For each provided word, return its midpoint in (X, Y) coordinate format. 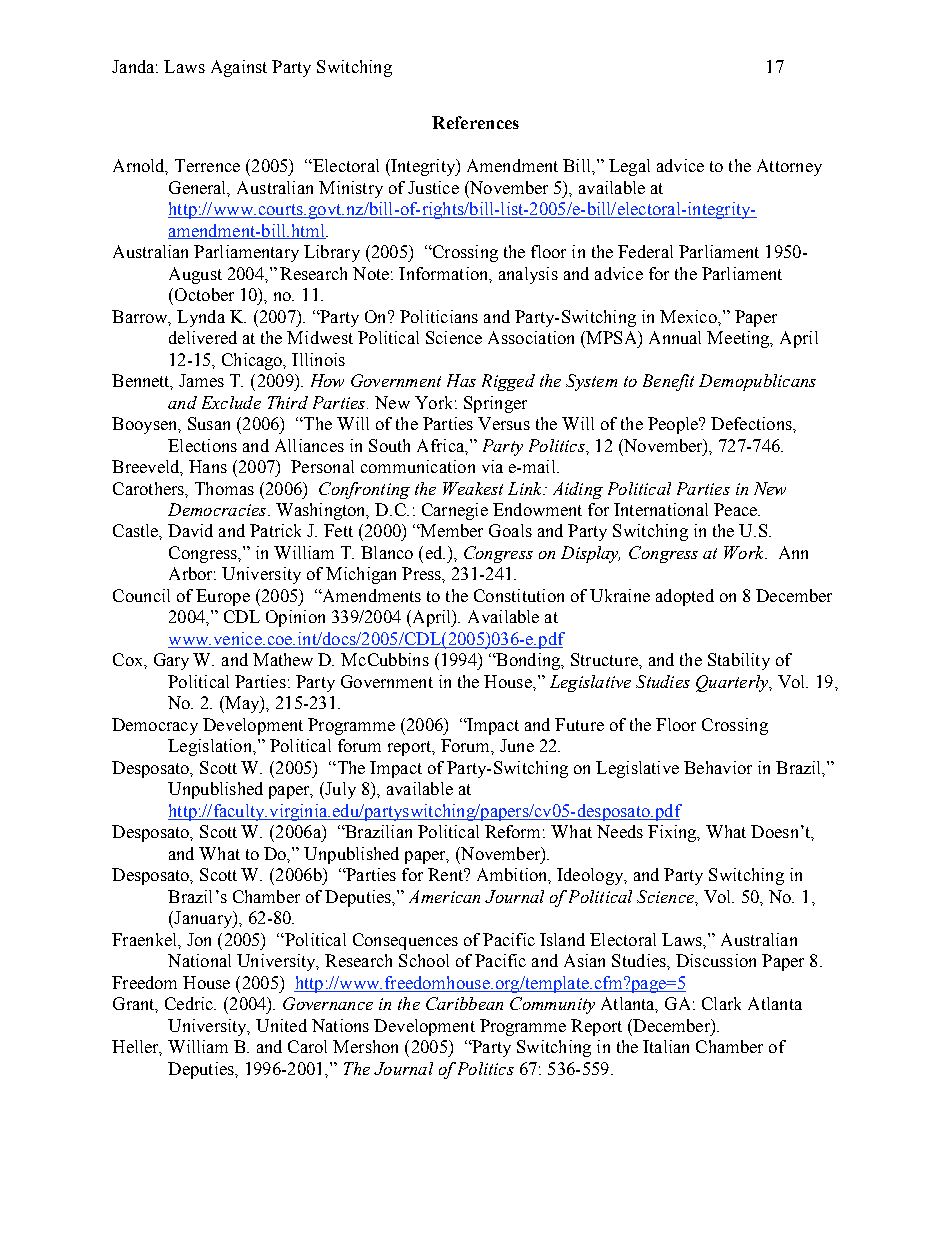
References (475, 122)
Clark (721, 1003)
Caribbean (464, 1003)
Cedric (190, 1003)
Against (239, 68)
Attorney (789, 167)
